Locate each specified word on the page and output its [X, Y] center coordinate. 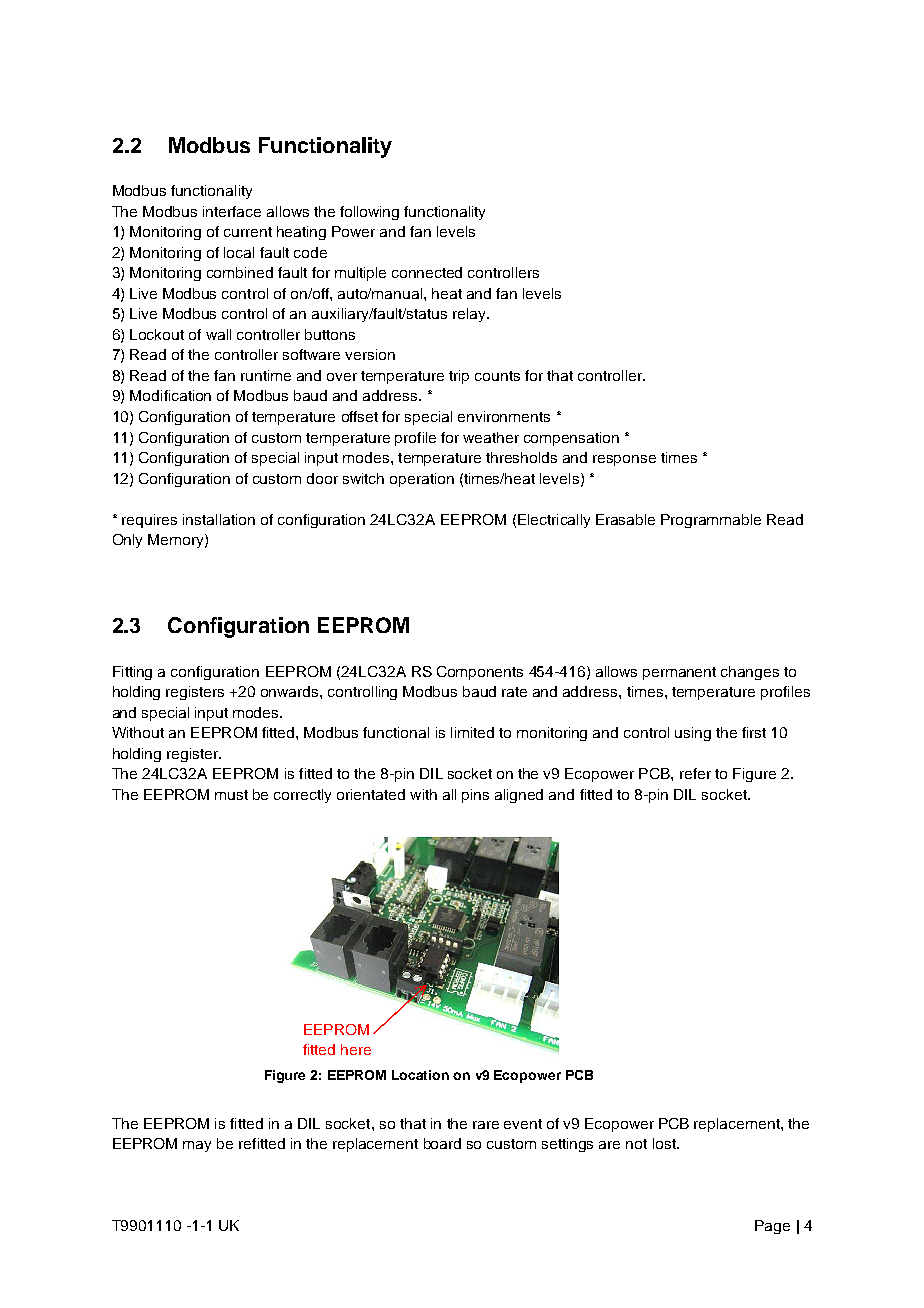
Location [420, 1075]
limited [472, 732]
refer [695, 773]
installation [219, 519]
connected [427, 272]
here [356, 1049]
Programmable [711, 521]
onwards [291, 691]
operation [422, 480]
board [442, 1143]
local [239, 252]
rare [486, 1125]
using [693, 734]
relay [471, 315]
